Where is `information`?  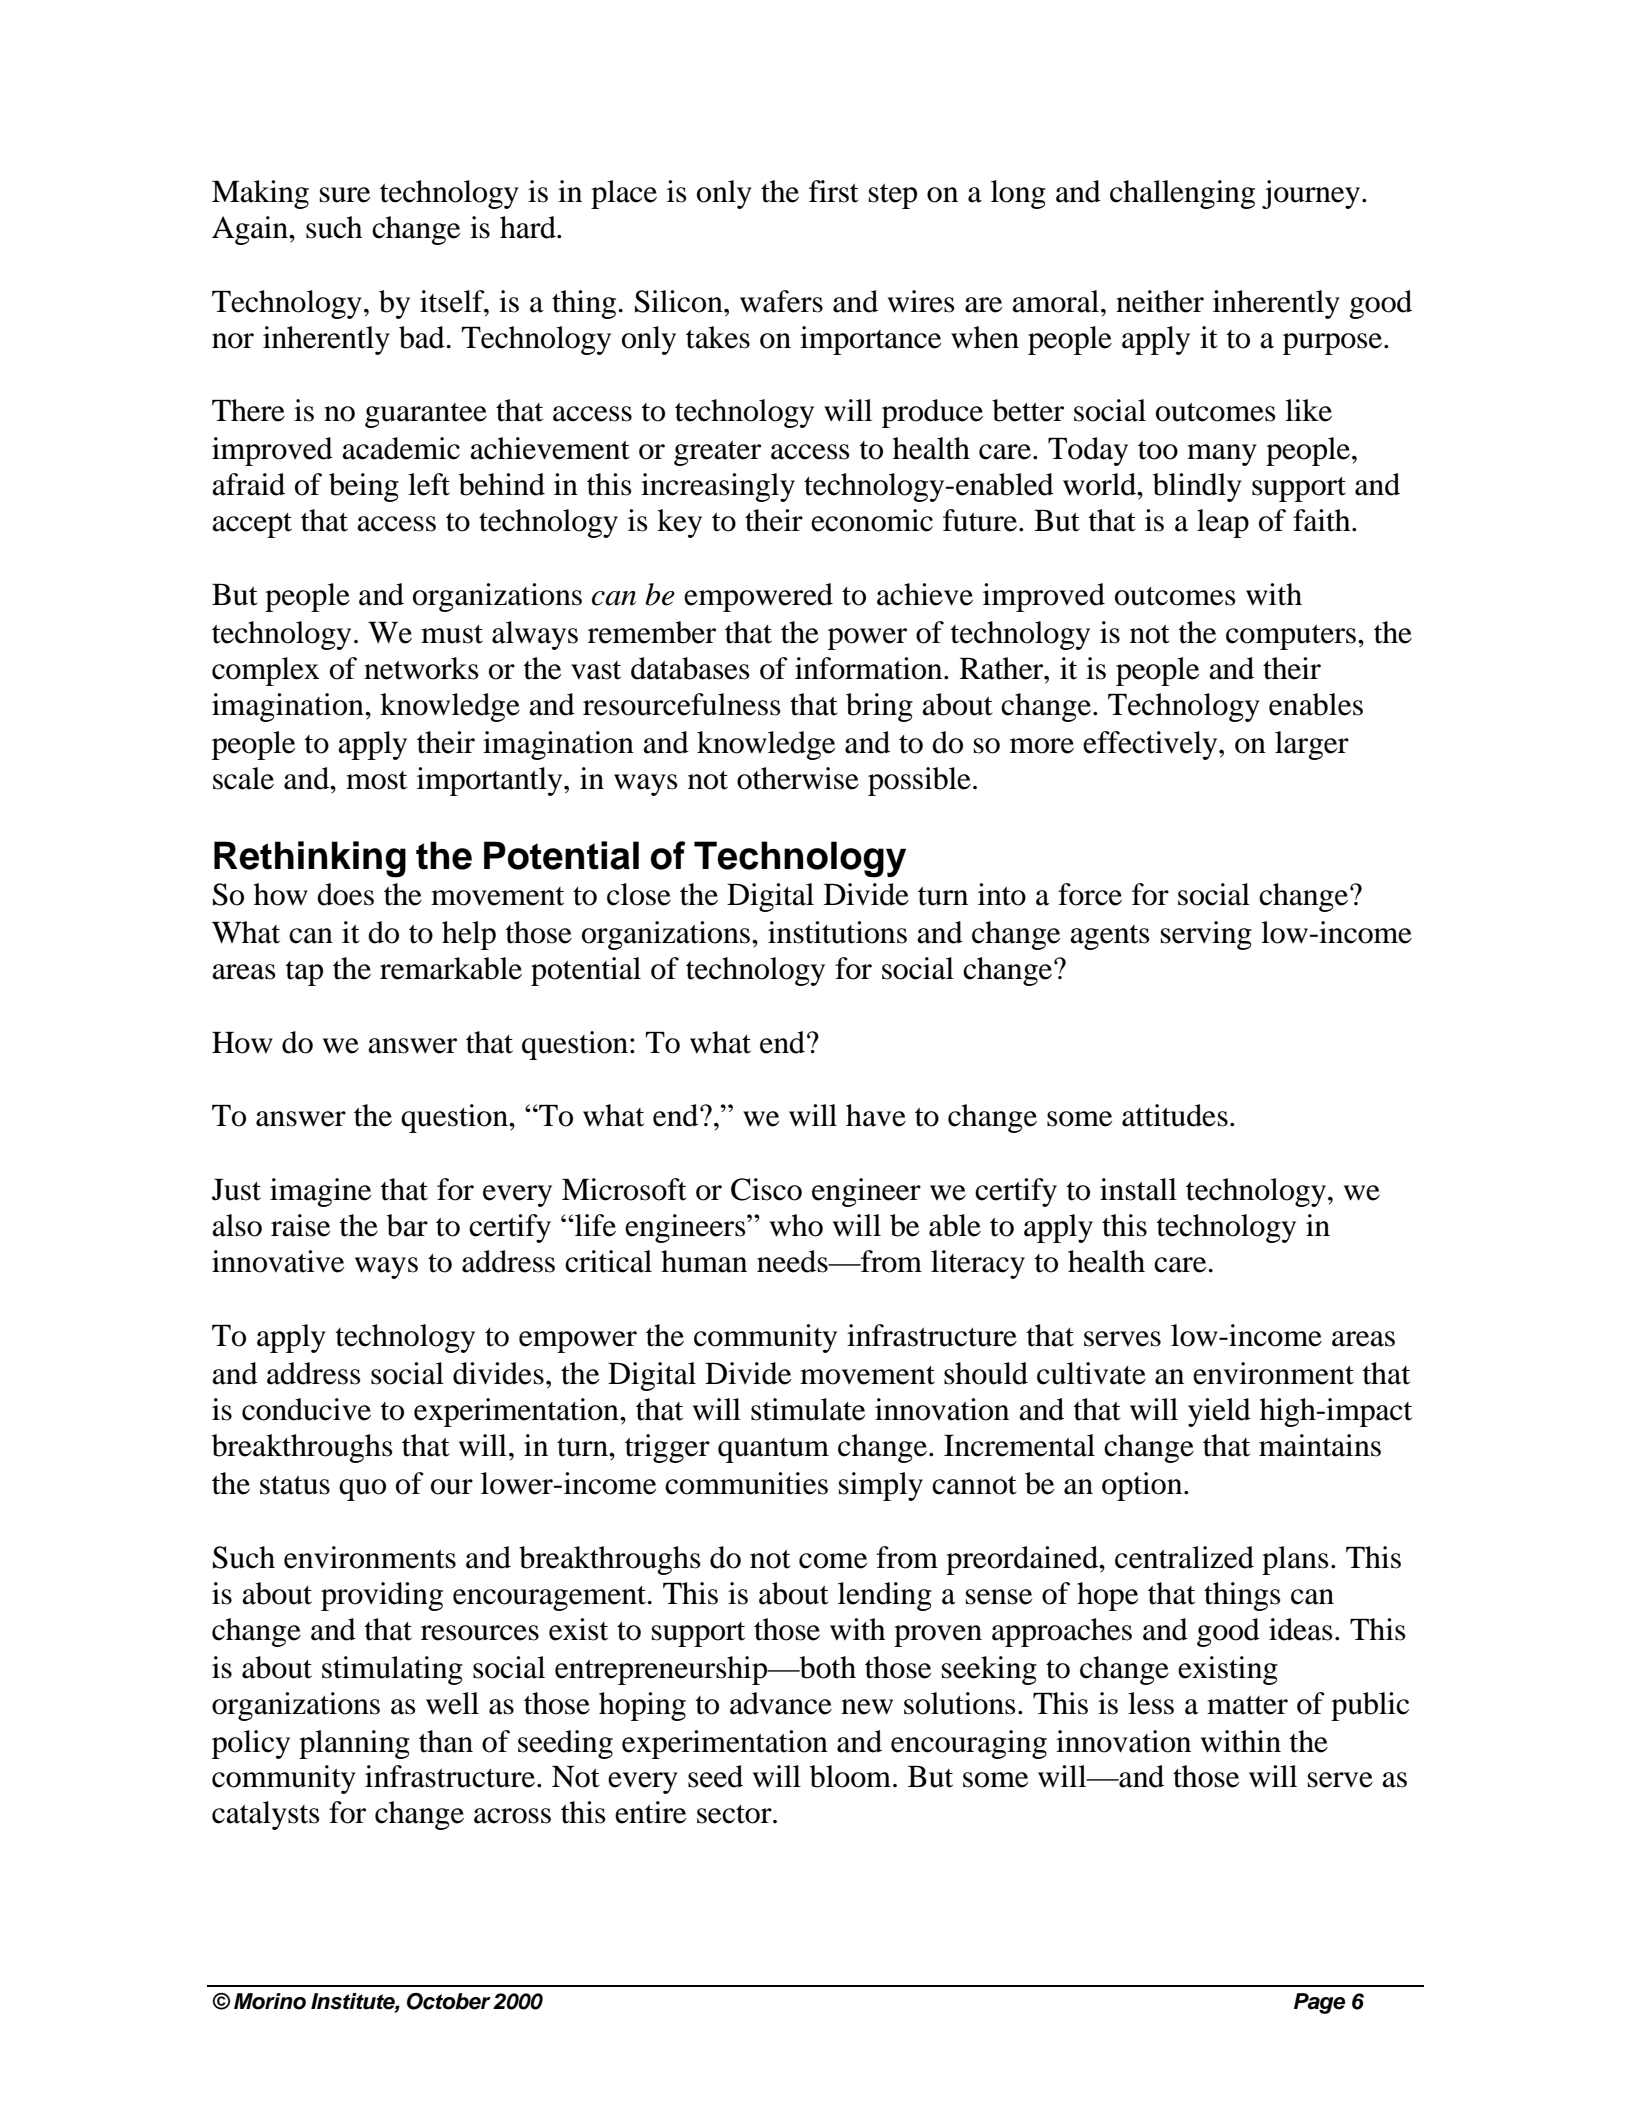 information is located at coordinates (870, 668).
